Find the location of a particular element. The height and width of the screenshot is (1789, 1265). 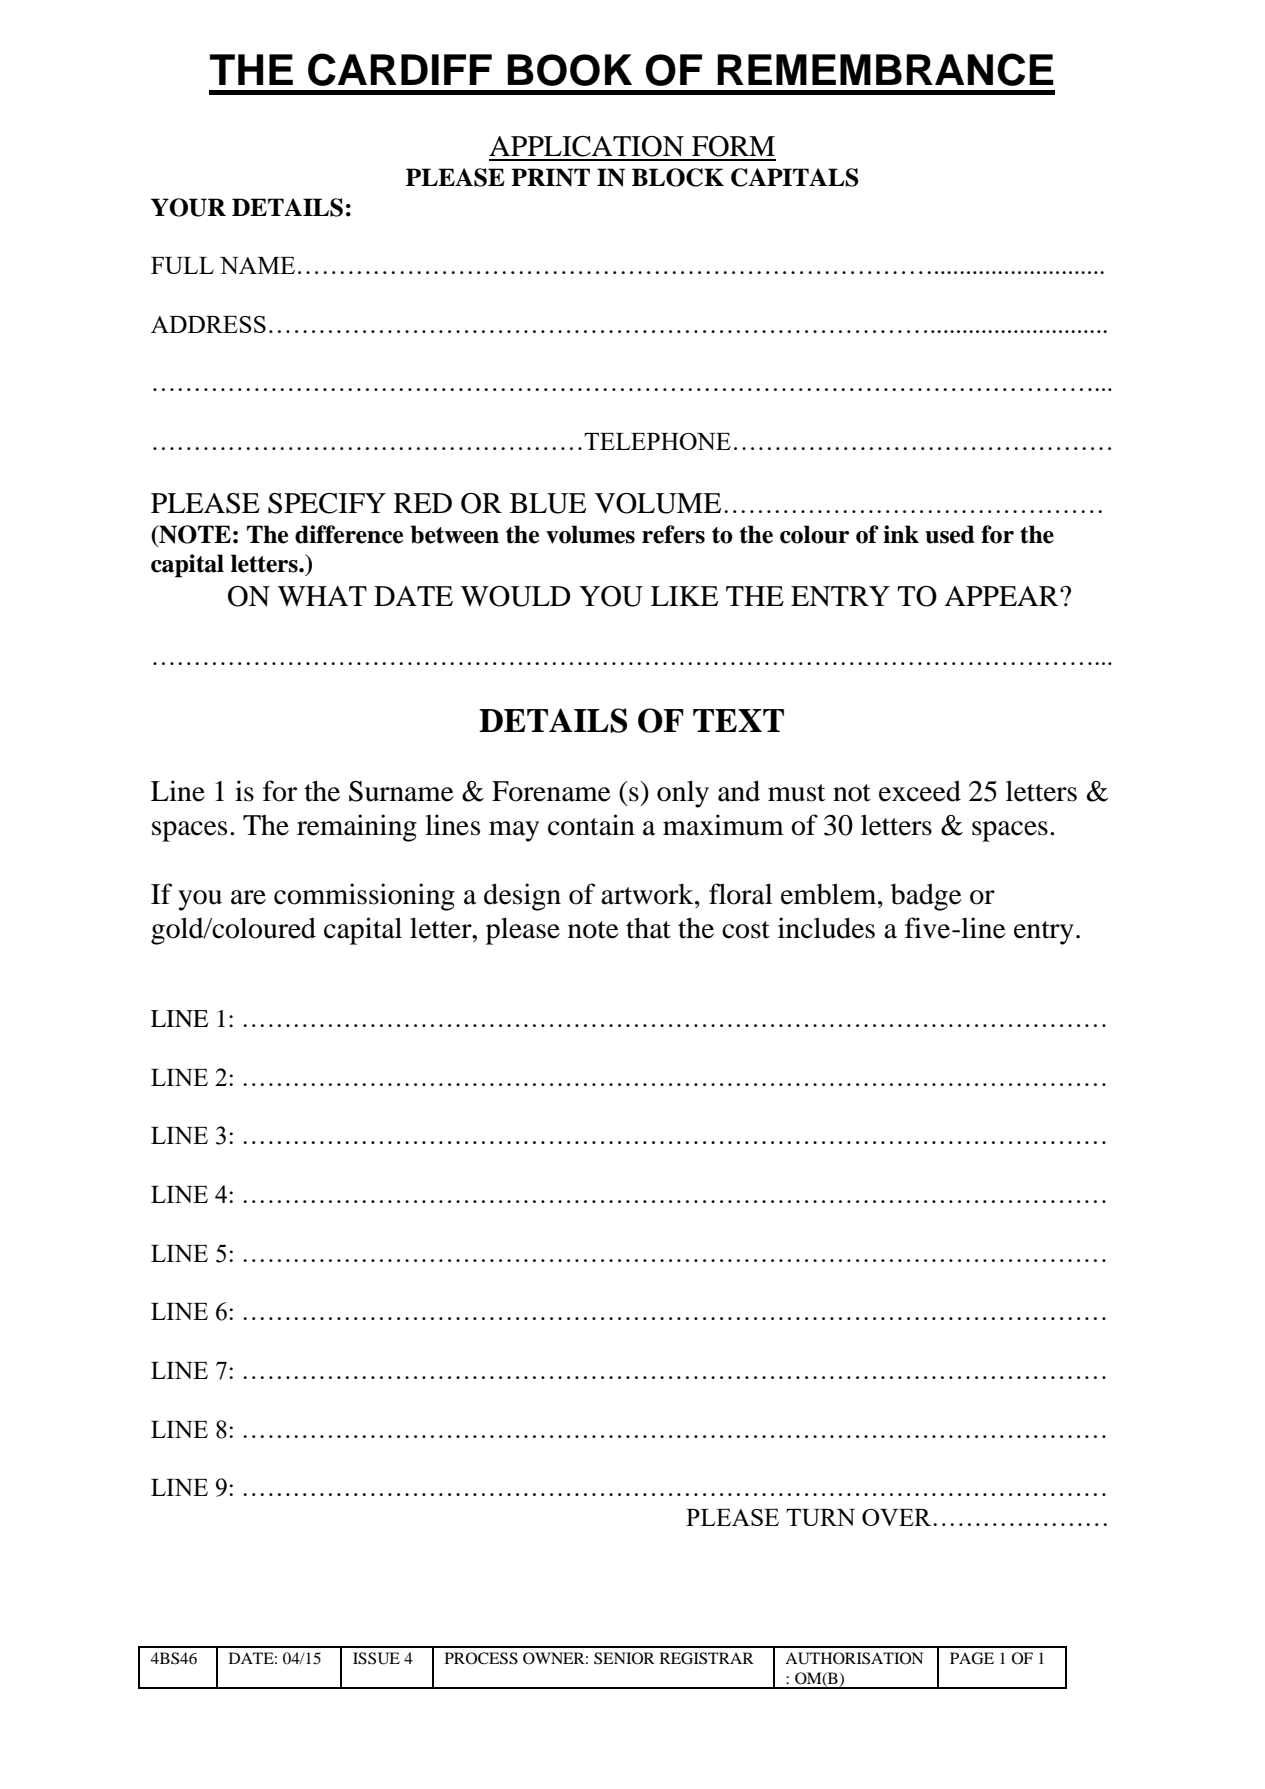

SPECIFY is located at coordinates (327, 503).
